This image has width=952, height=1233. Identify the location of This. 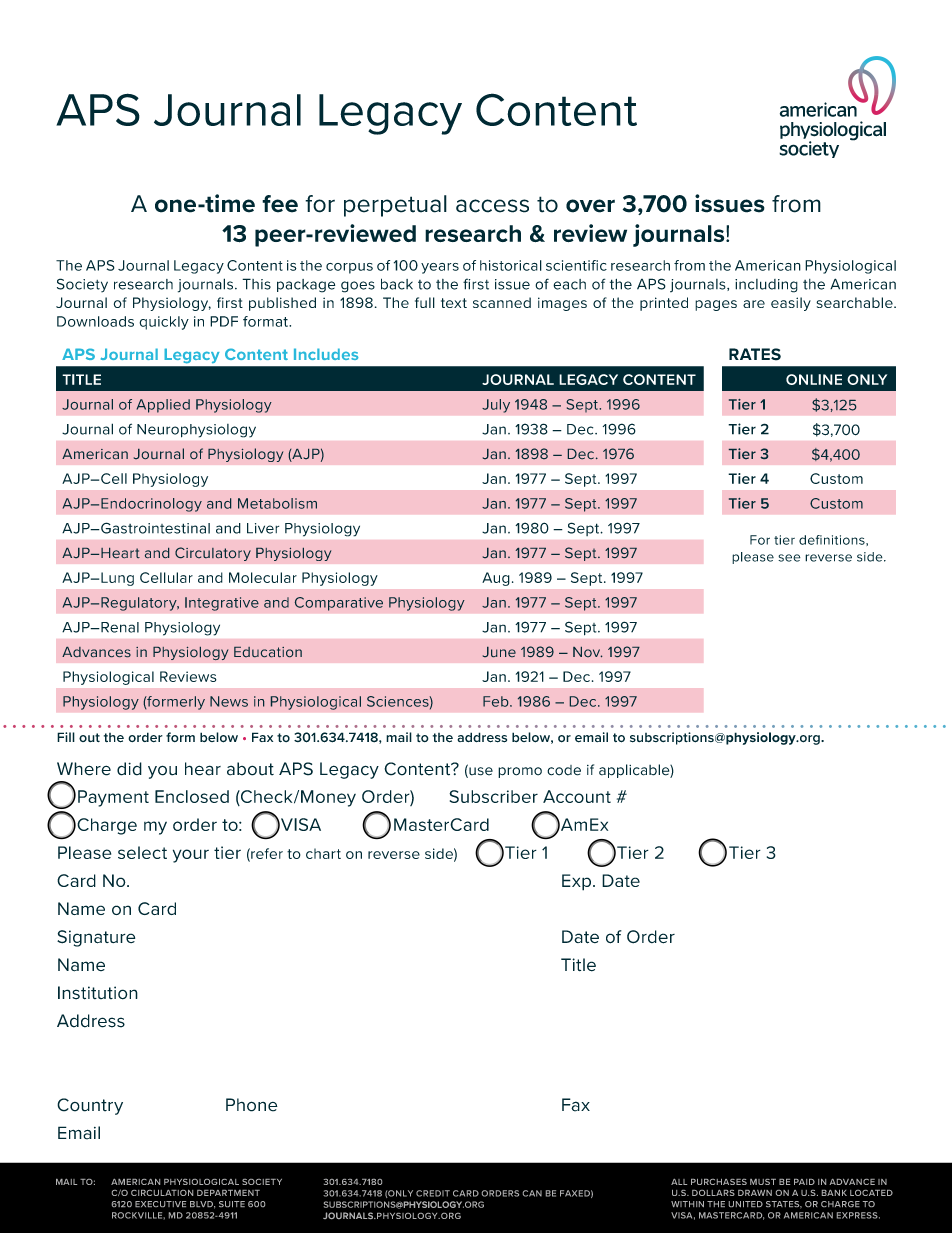
(256, 284).
